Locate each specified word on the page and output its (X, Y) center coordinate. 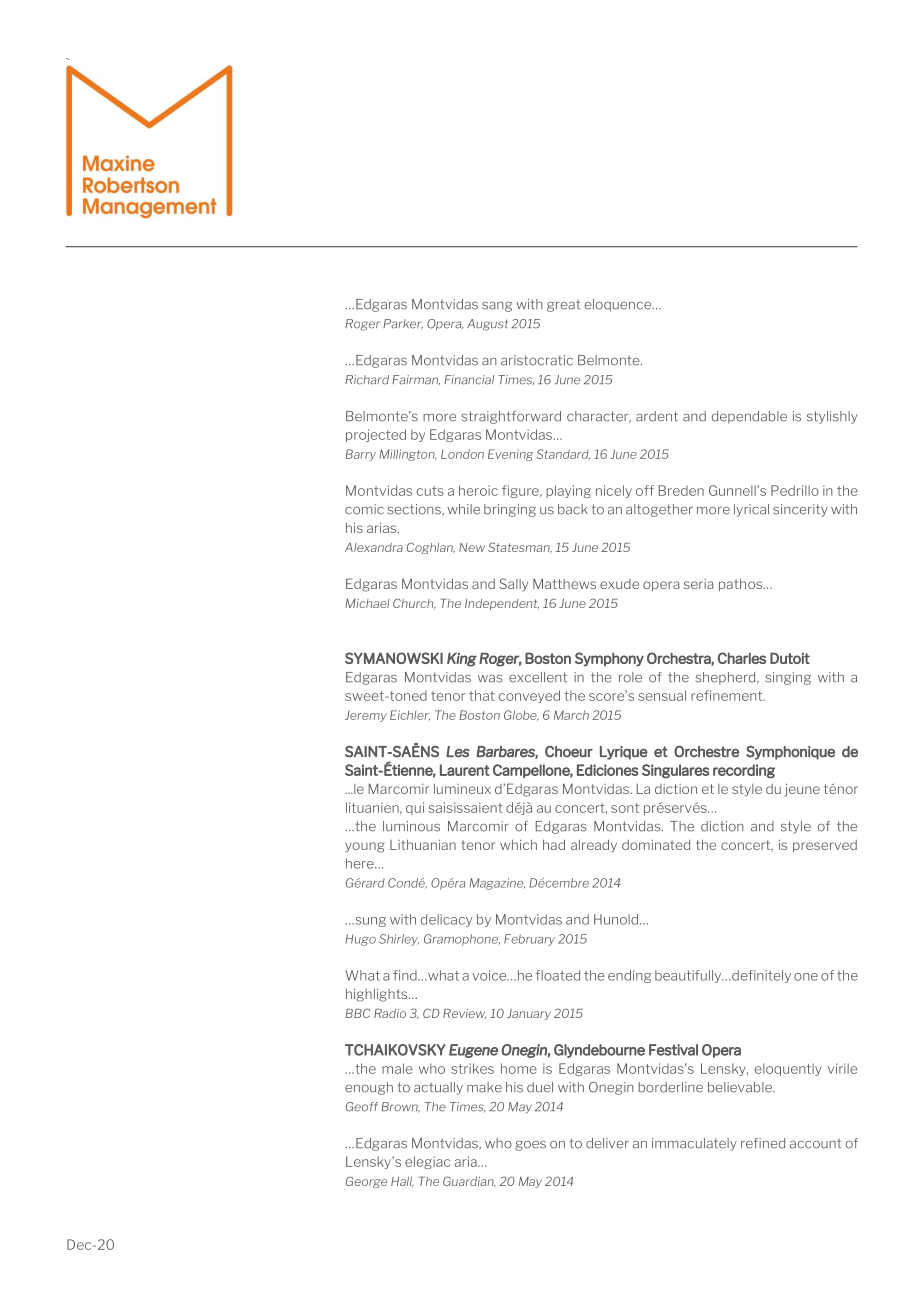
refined (763, 1143)
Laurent (465, 770)
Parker (403, 324)
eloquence (619, 305)
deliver (607, 1143)
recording (744, 771)
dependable (749, 417)
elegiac (427, 1162)
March (571, 715)
